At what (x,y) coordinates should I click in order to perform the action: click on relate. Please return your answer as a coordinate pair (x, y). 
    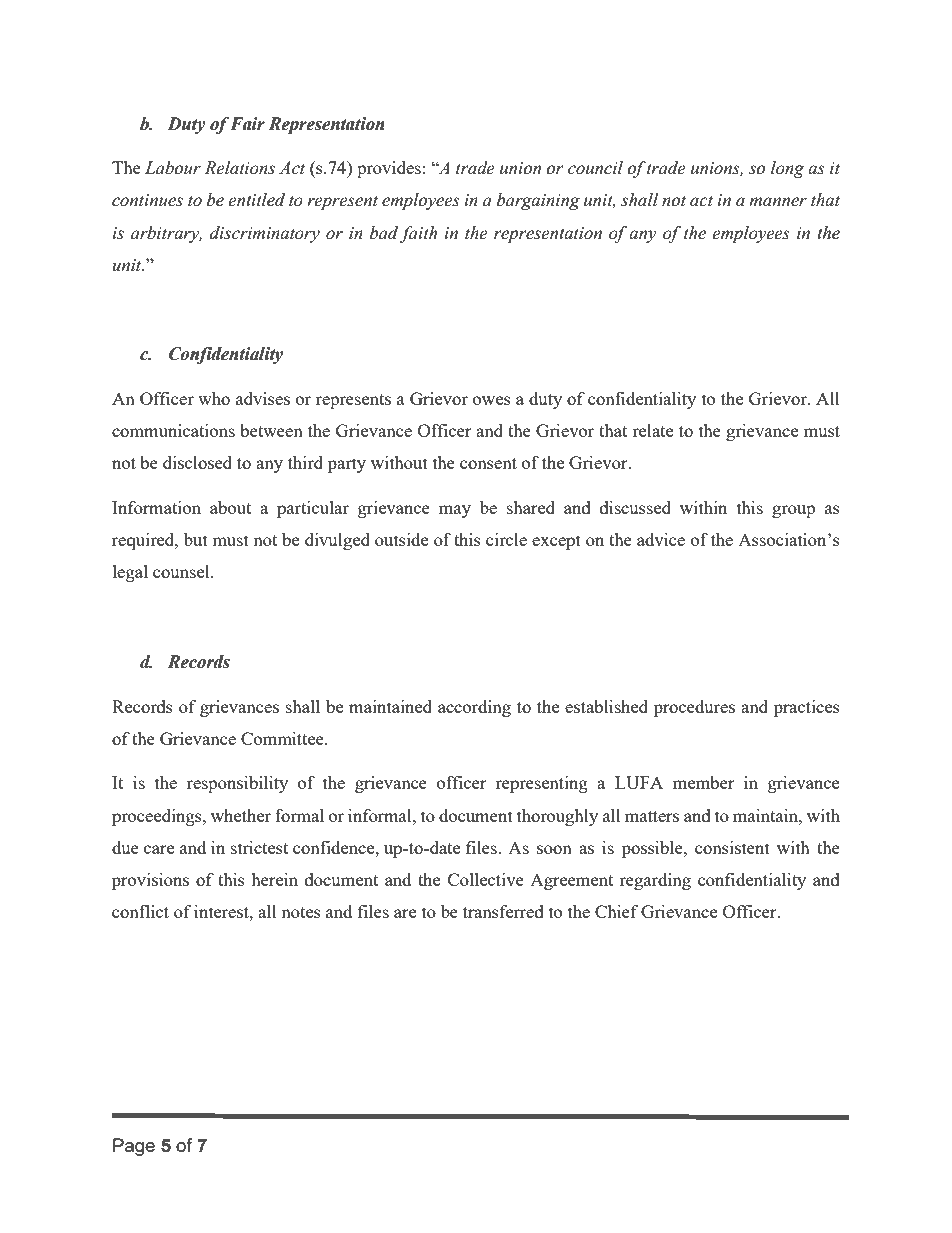
    Looking at the image, I should click on (652, 430).
